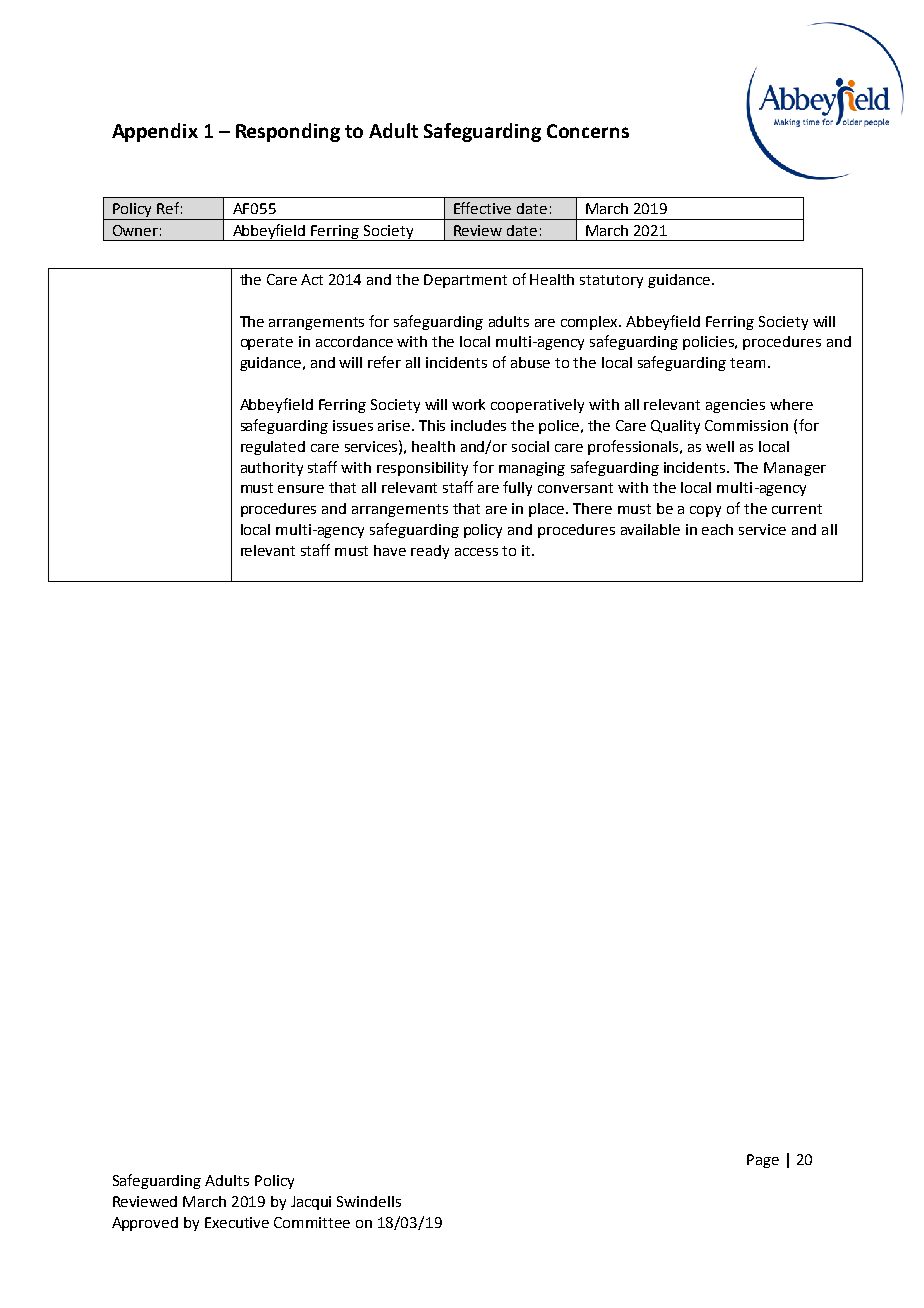 The width and height of the document is (924, 1308). I want to click on access, so click(476, 552).
